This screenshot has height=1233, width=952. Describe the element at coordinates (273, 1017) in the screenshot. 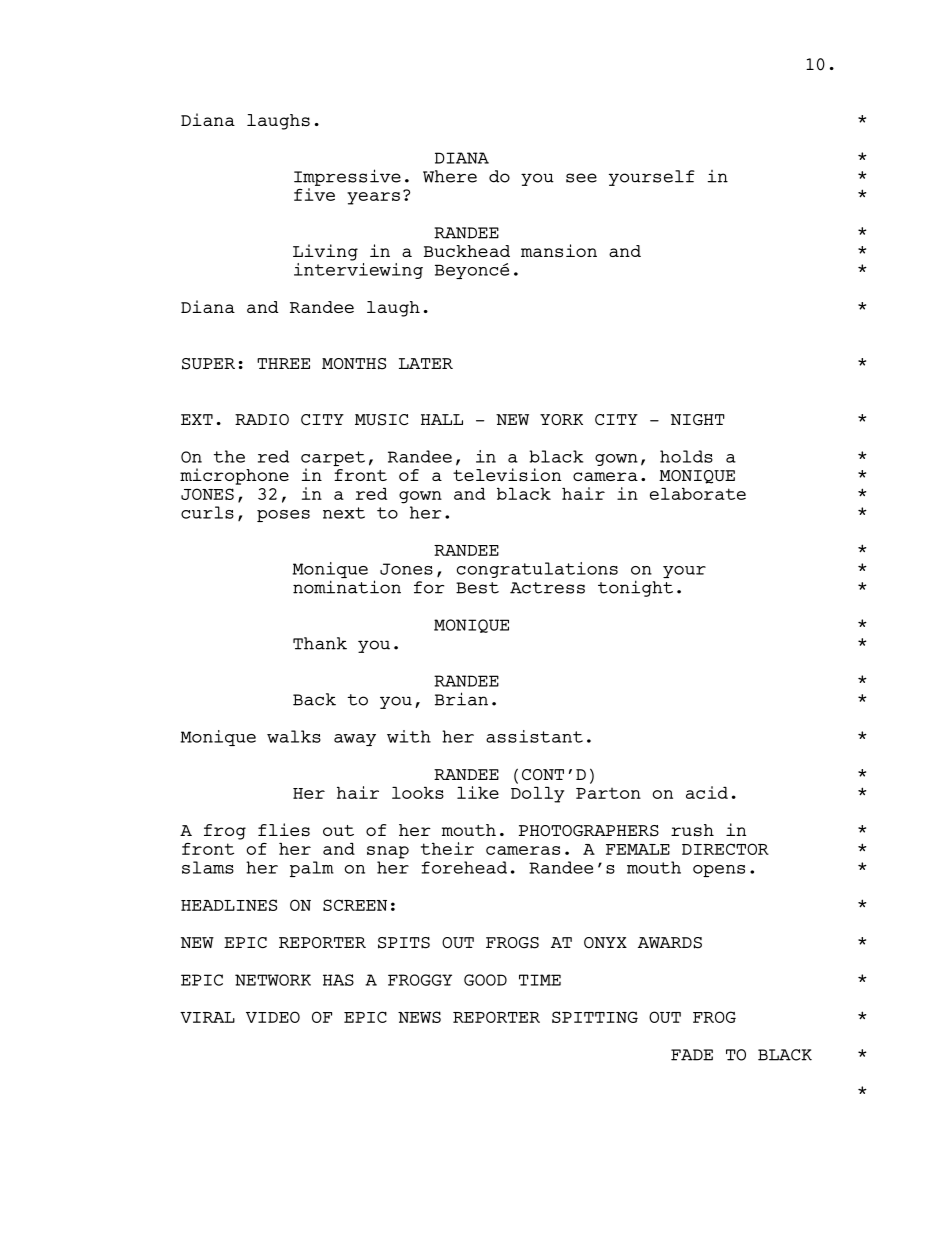

I see `VIDEO` at that location.
